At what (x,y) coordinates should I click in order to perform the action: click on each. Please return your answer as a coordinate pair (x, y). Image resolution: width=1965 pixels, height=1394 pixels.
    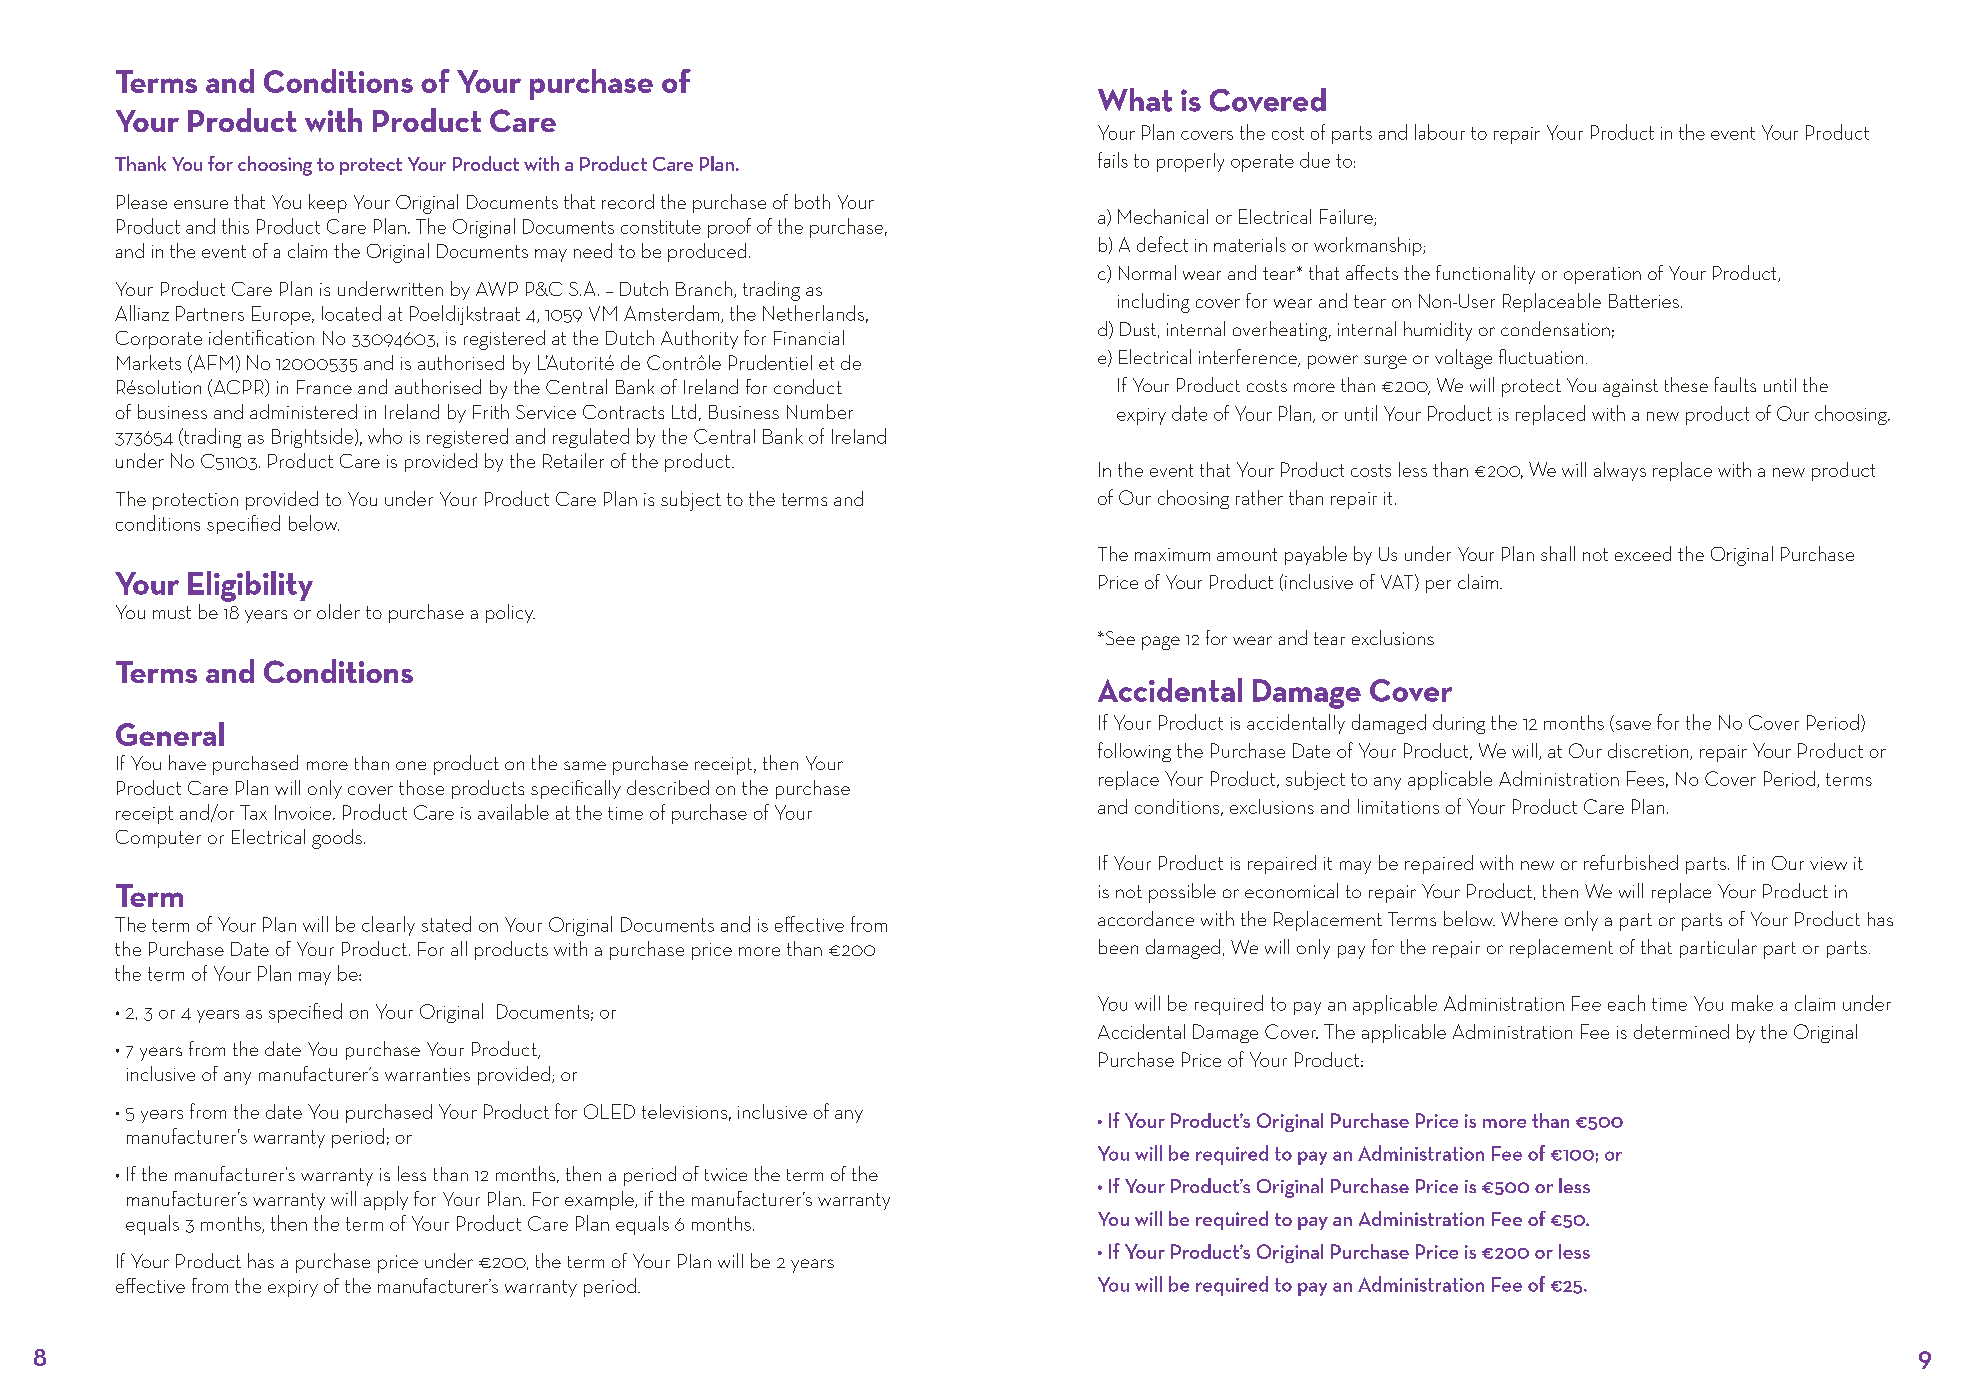
    Looking at the image, I should click on (1626, 1003).
